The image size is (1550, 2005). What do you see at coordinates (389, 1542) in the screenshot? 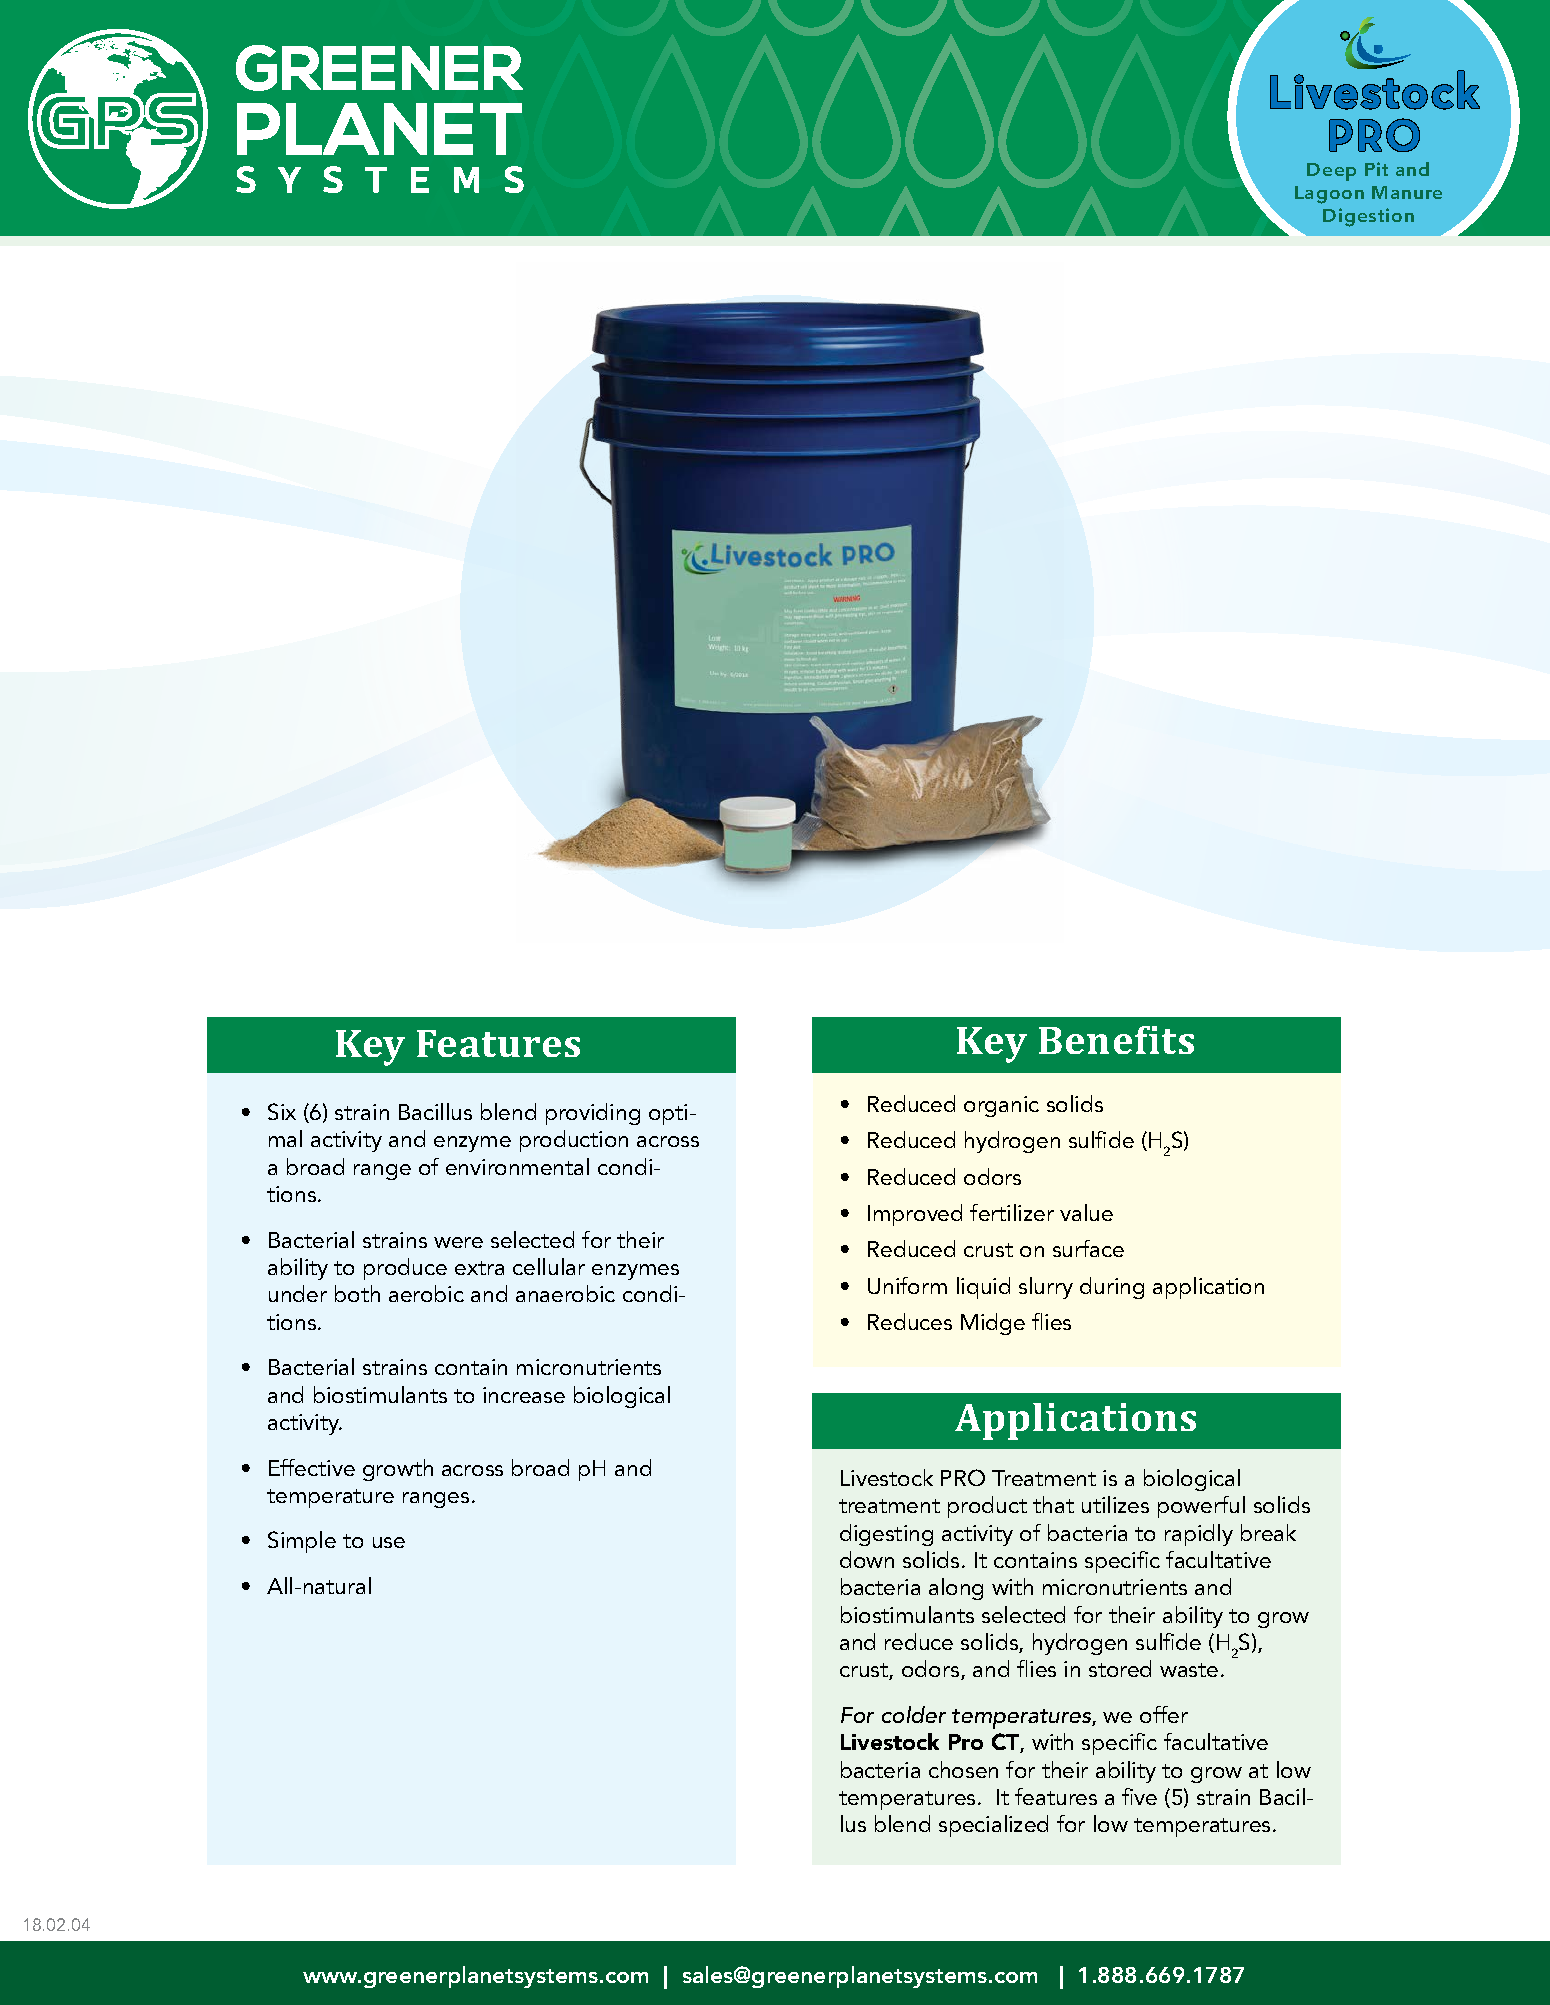
I see `use` at bounding box center [389, 1542].
